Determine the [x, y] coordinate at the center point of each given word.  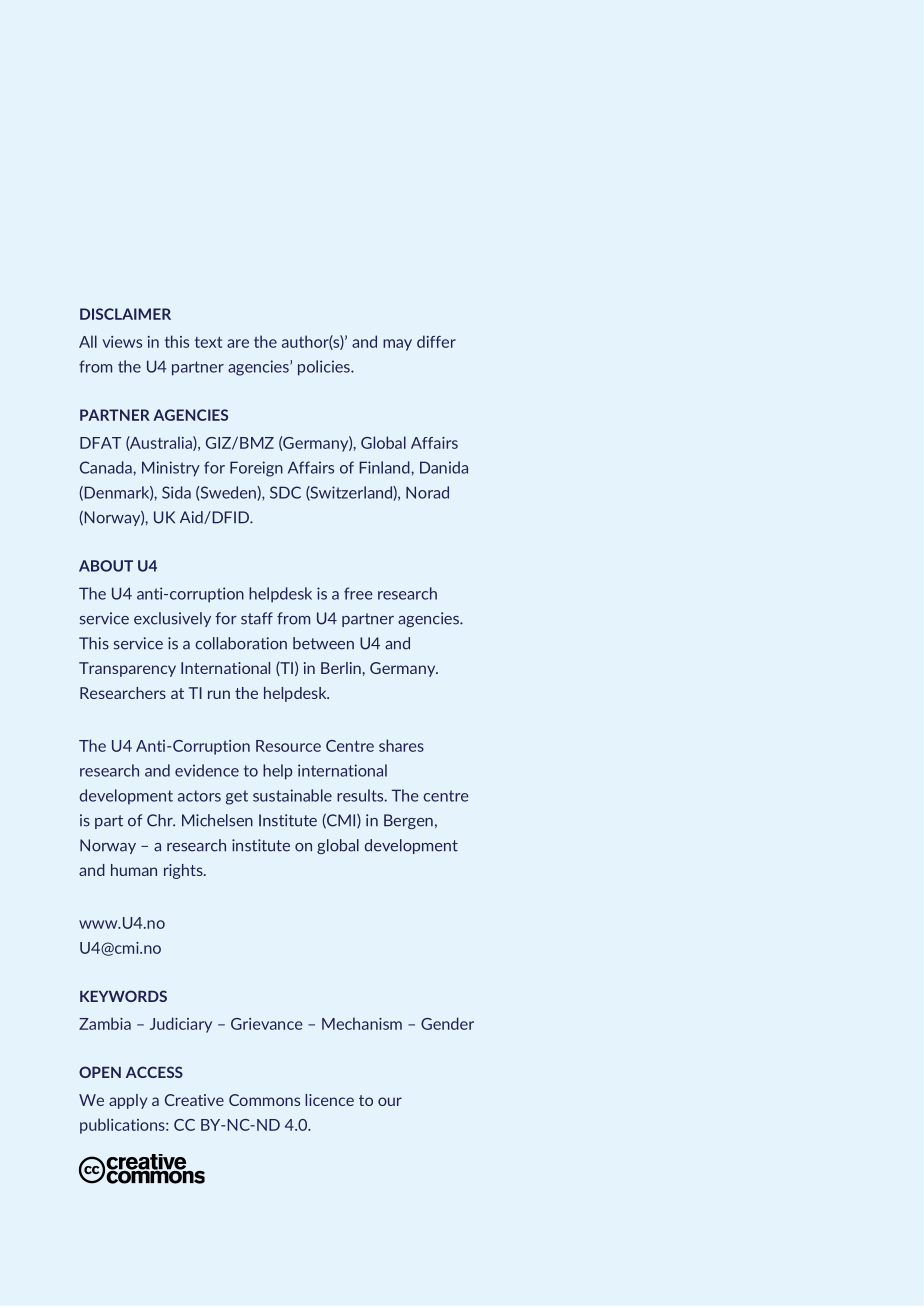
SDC [285, 492]
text [208, 342]
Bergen [408, 821]
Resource [288, 746]
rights [184, 871]
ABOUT [106, 566]
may [397, 345]
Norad [427, 492]
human [134, 870]
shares [401, 745]
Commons [264, 1100]
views [122, 342]
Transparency [127, 669]
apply [128, 1101]
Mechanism [362, 1023]
